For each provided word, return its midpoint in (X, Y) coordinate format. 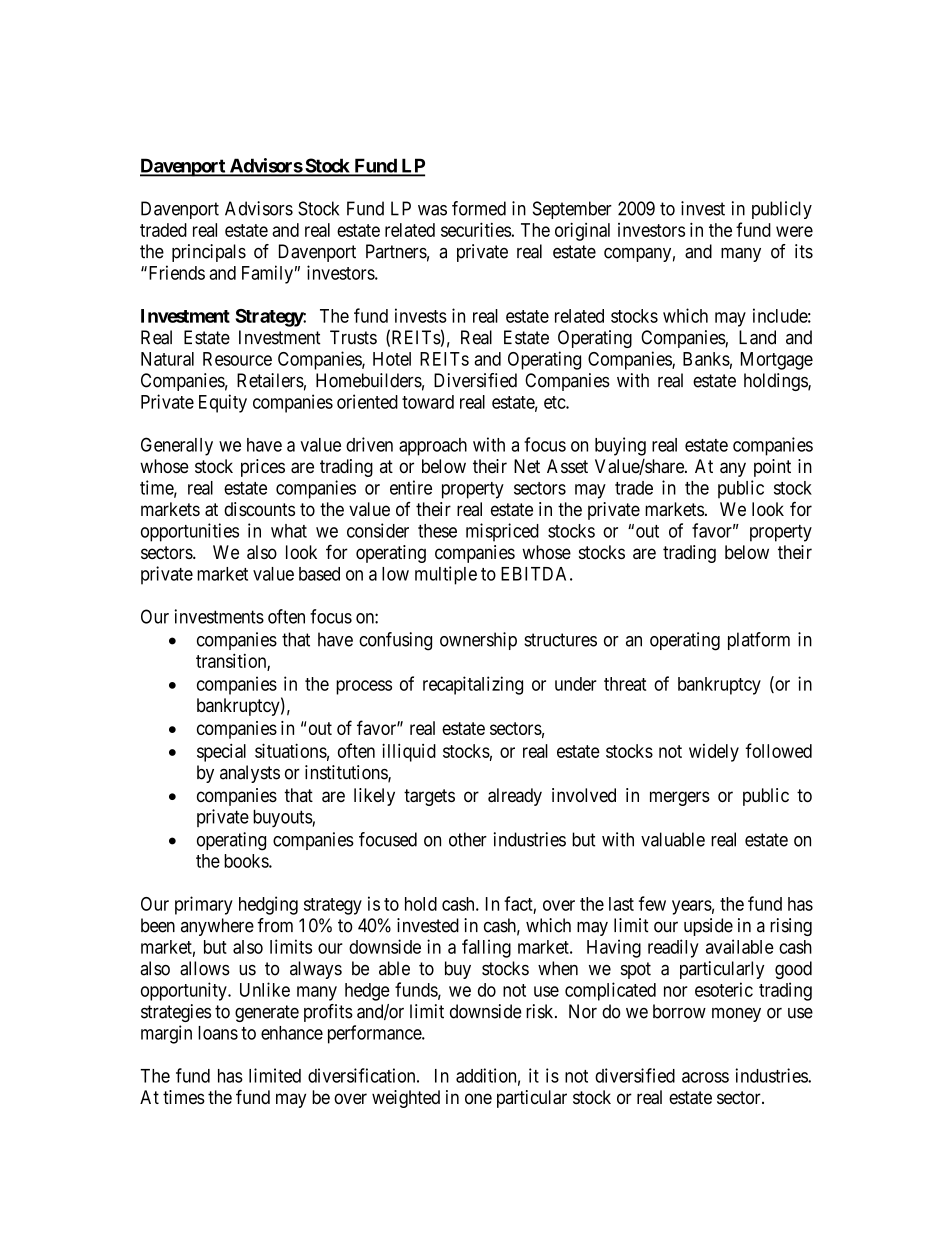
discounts (259, 509)
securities (476, 229)
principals (209, 253)
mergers (680, 798)
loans (218, 1033)
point (772, 468)
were (794, 231)
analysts (250, 774)
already (515, 797)
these (437, 531)
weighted (406, 1099)
